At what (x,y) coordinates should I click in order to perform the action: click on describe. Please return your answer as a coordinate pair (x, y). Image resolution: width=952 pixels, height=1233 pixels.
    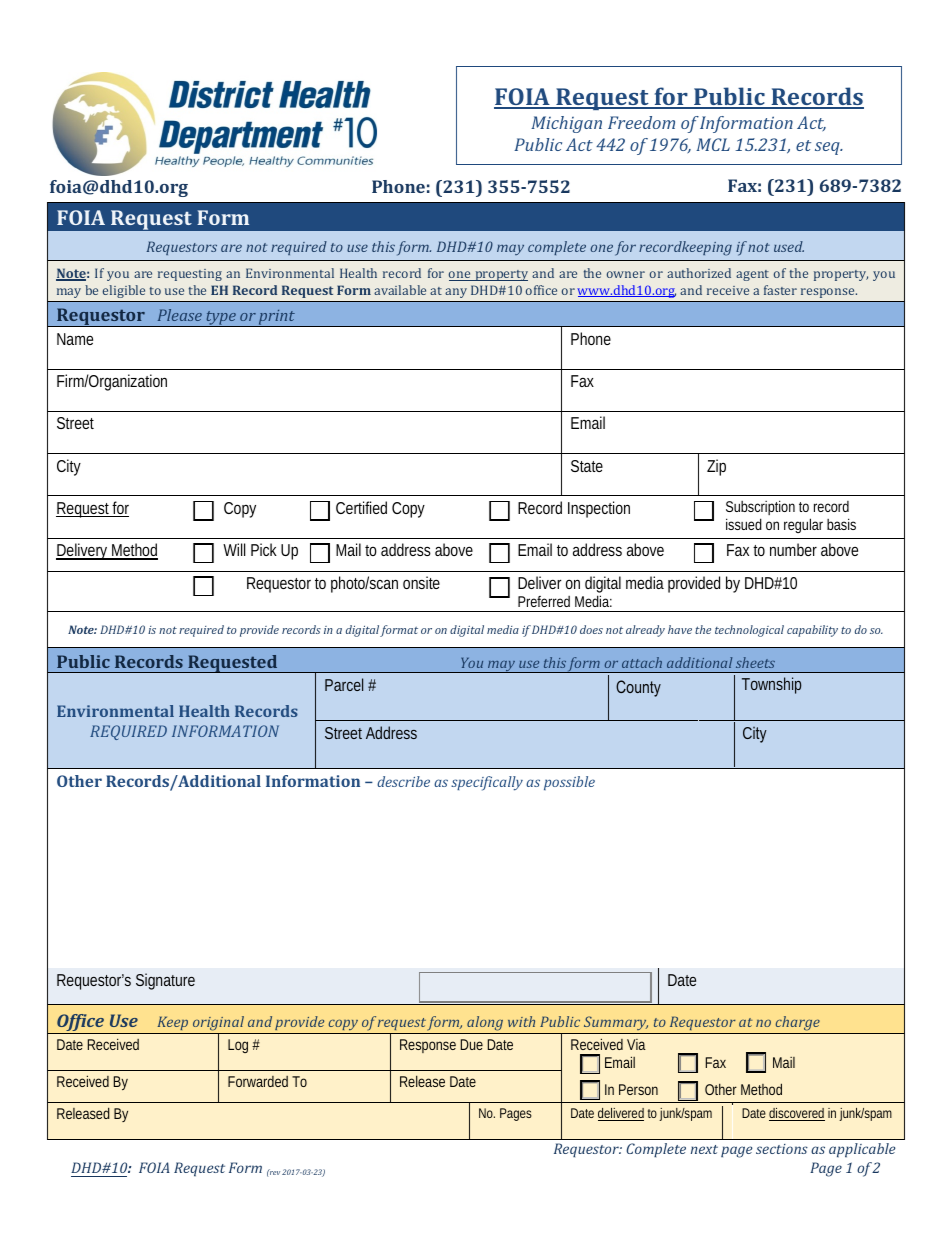
    Looking at the image, I should click on (403, 781).
